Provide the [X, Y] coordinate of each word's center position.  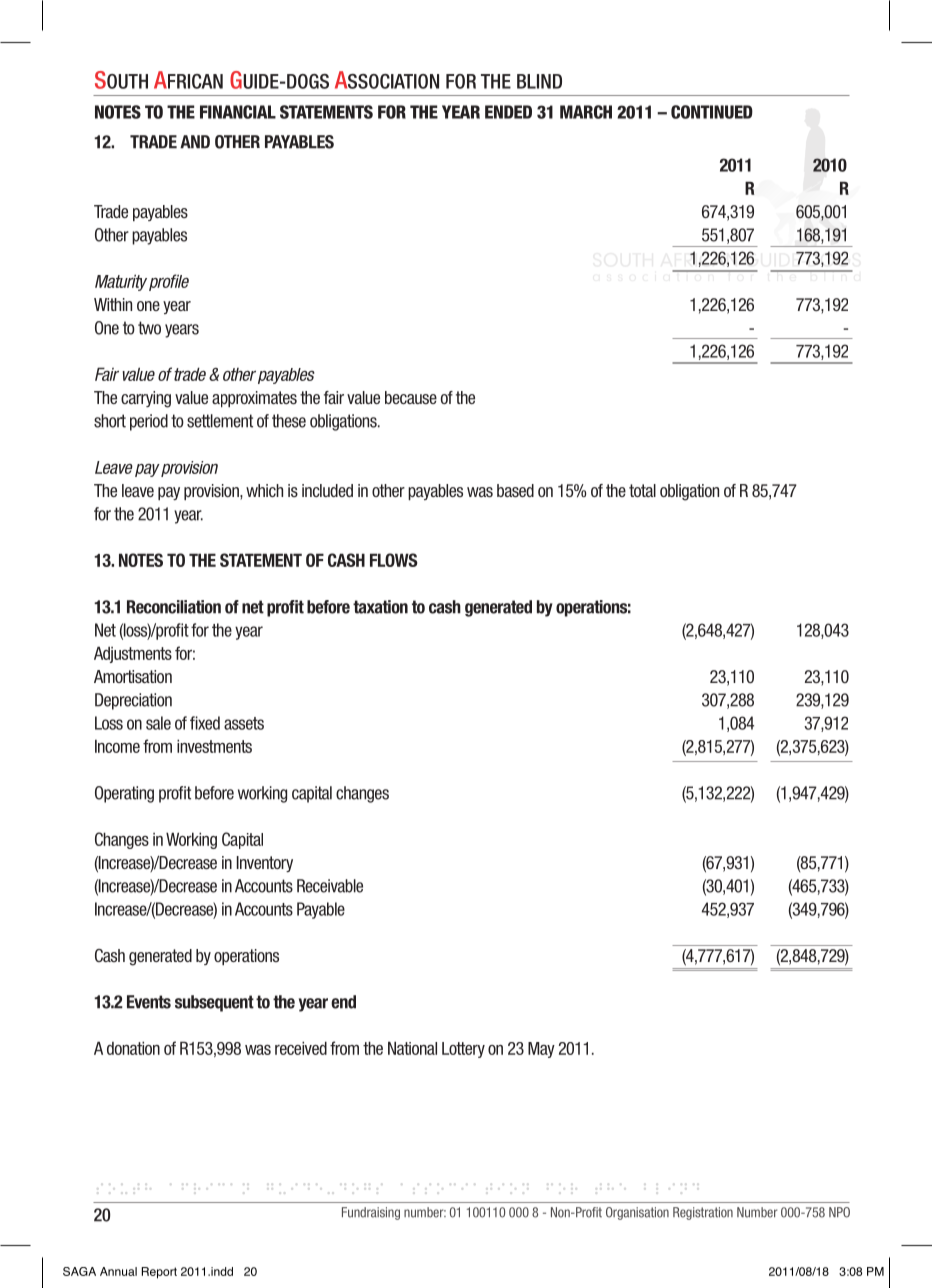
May [541, 1050]
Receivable [330, 886]
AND [195, 142]
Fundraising [371, 1213]
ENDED [508, 112]
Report [159, 1273]
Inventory [265, 864]
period [149, 422]
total [642, 490]
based [515, 491]
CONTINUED [712, 112]
